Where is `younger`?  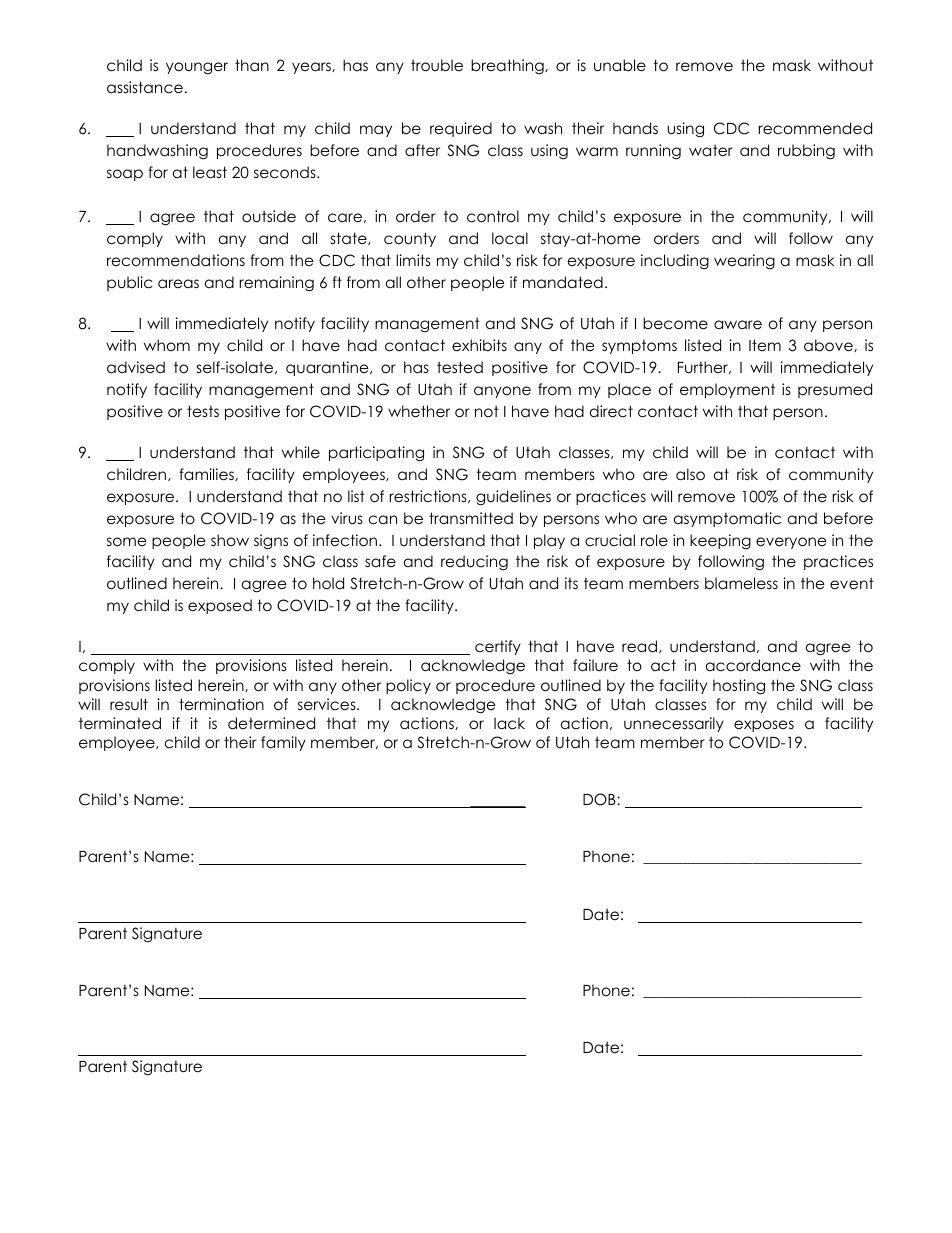 younger is located at coordinates (197, 68).
